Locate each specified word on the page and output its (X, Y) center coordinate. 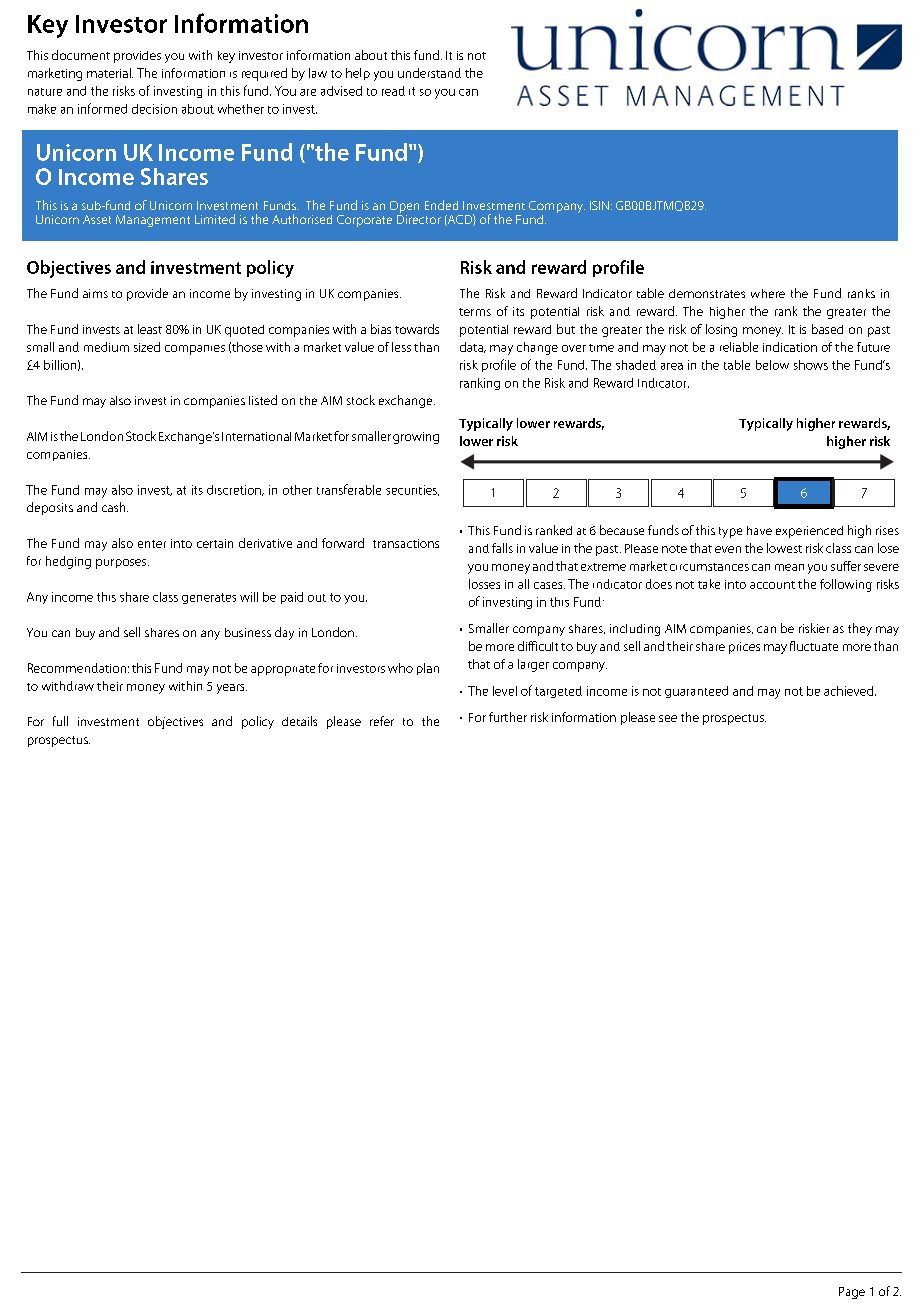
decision (154, 109)
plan (428, 669)
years (232, 689)
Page (852, 1293)
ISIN (599, 205)
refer (382, 721)
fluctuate (814, 646)
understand (429, 73)
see (668, 718)
